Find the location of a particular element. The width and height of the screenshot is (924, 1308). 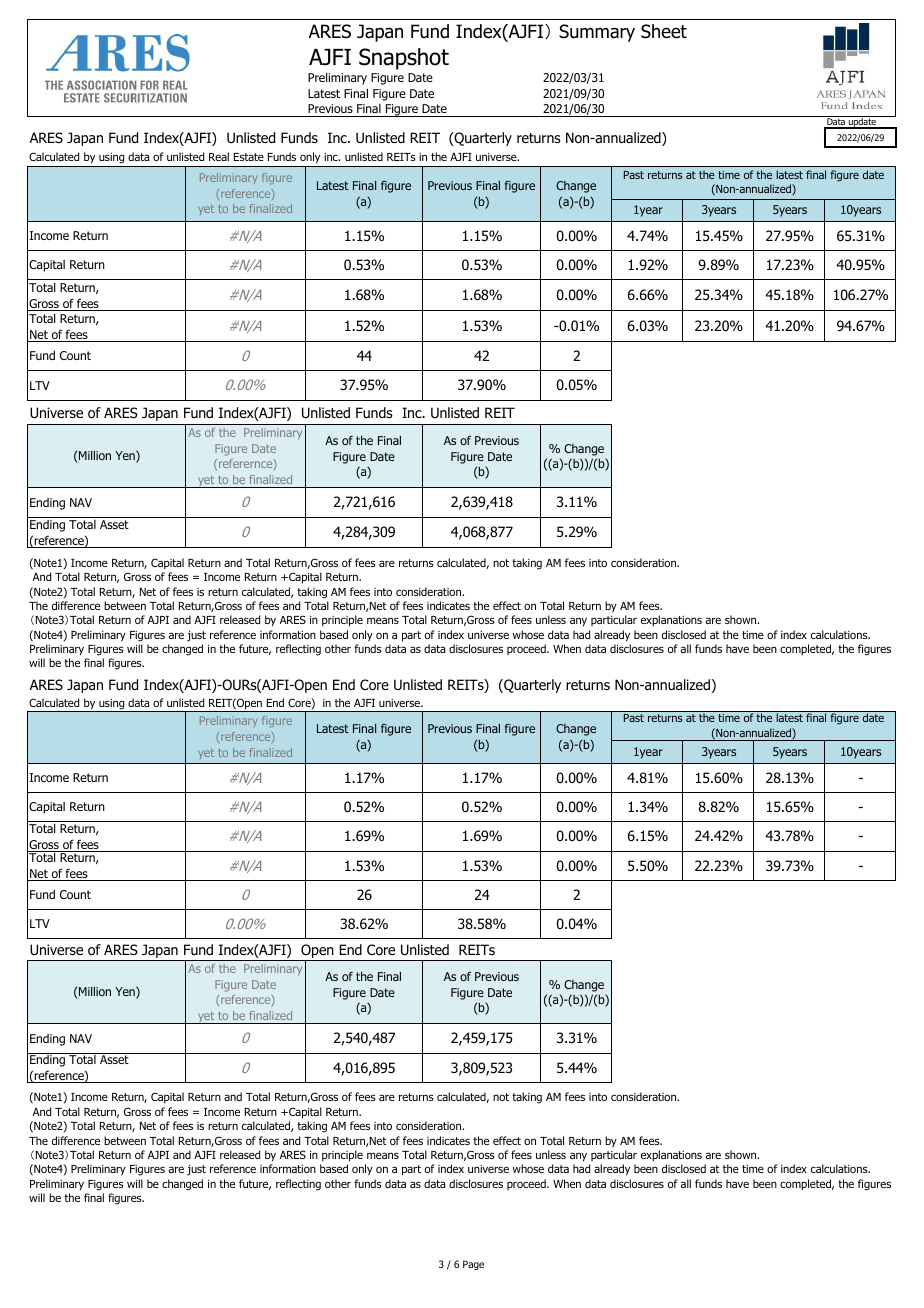

Estate is located at coordinates (249, 157).
